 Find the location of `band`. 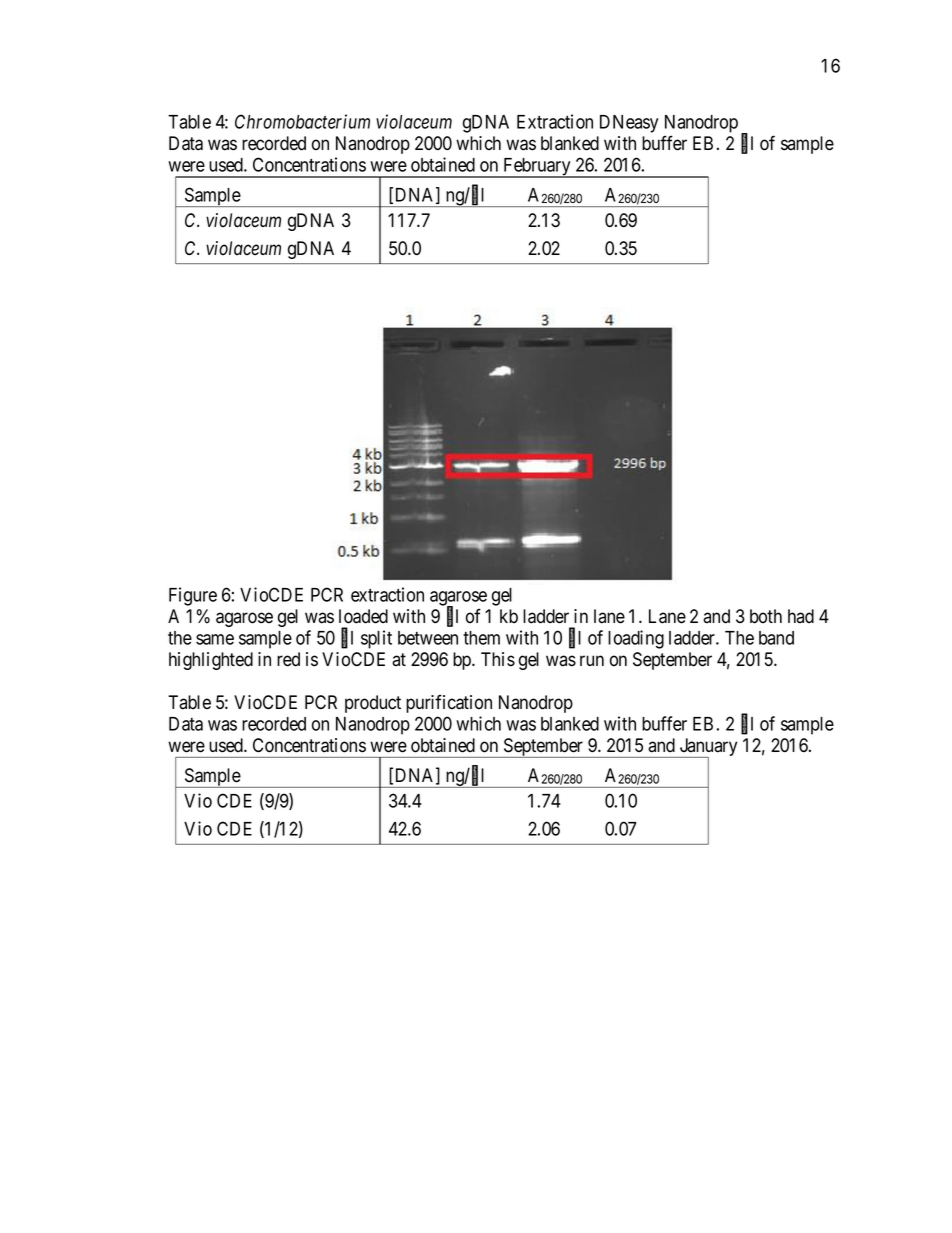

band is located at coordinates (776, 638).
